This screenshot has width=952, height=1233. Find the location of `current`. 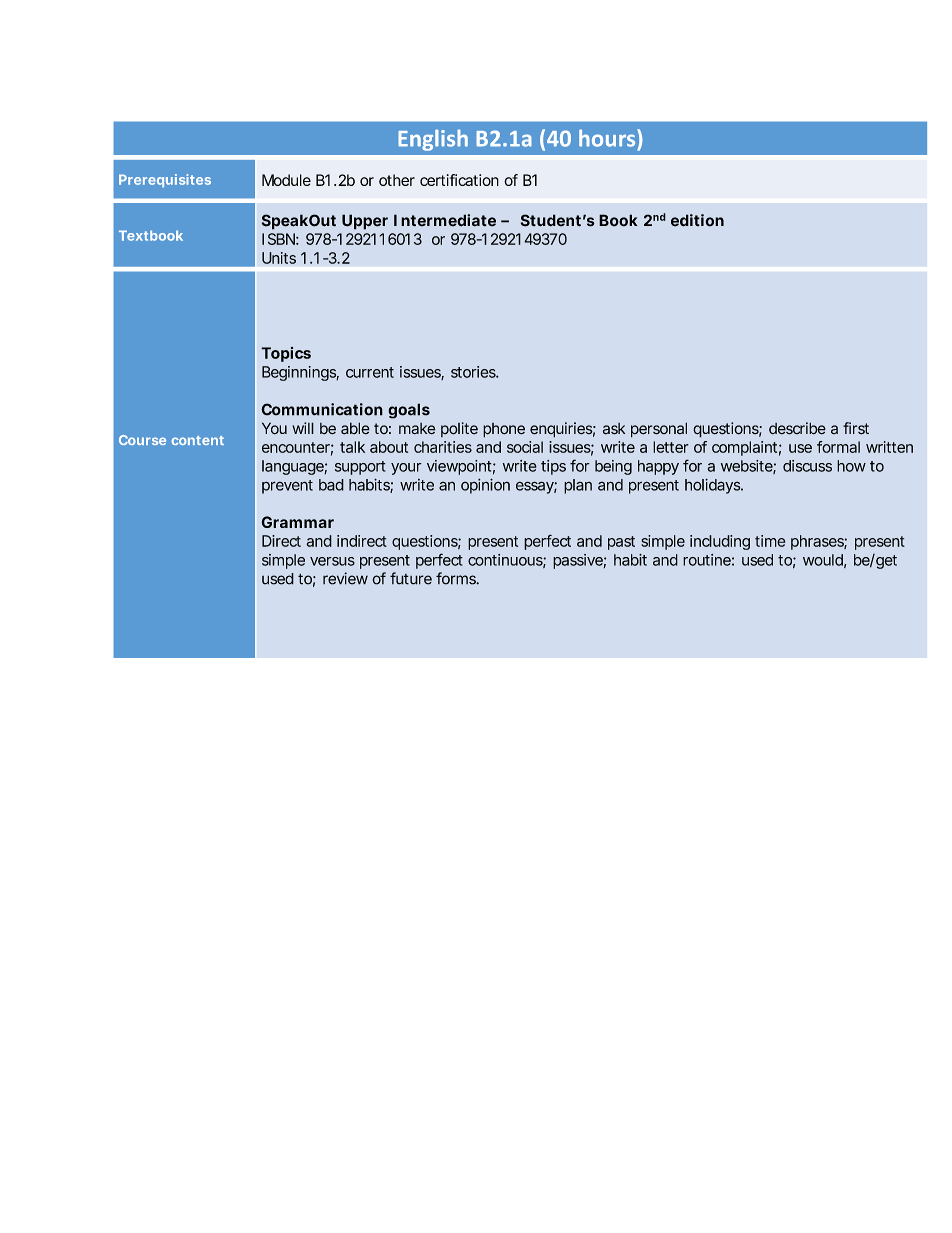

current is located at coordinates (370, 372).
